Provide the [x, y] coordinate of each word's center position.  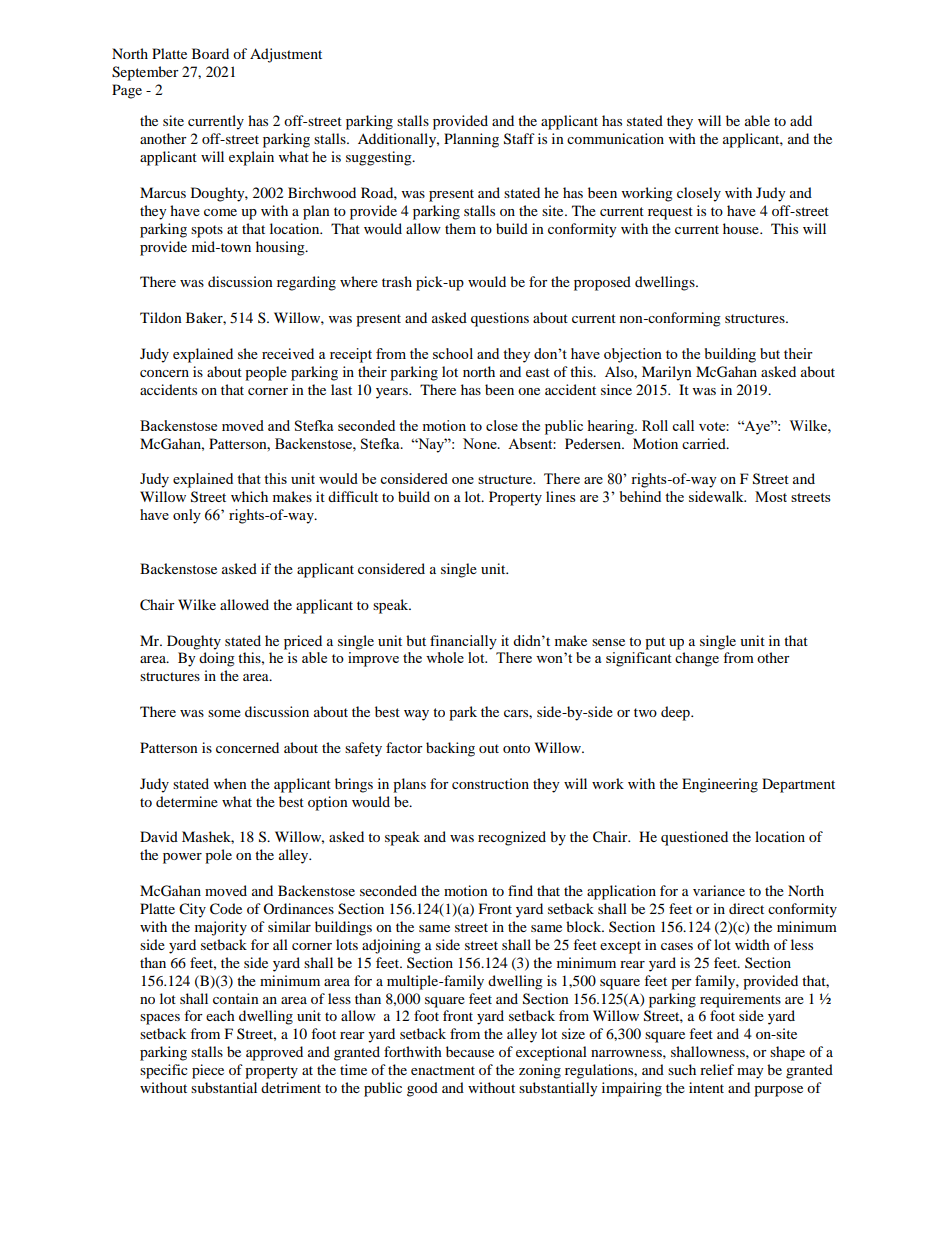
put [655, 643]
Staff [519, 139]
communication [615, 138]
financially [463, 642]
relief [717, 1069]
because [470, 1051]
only [187, 516]
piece [208, 1071]
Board [210, 53]
